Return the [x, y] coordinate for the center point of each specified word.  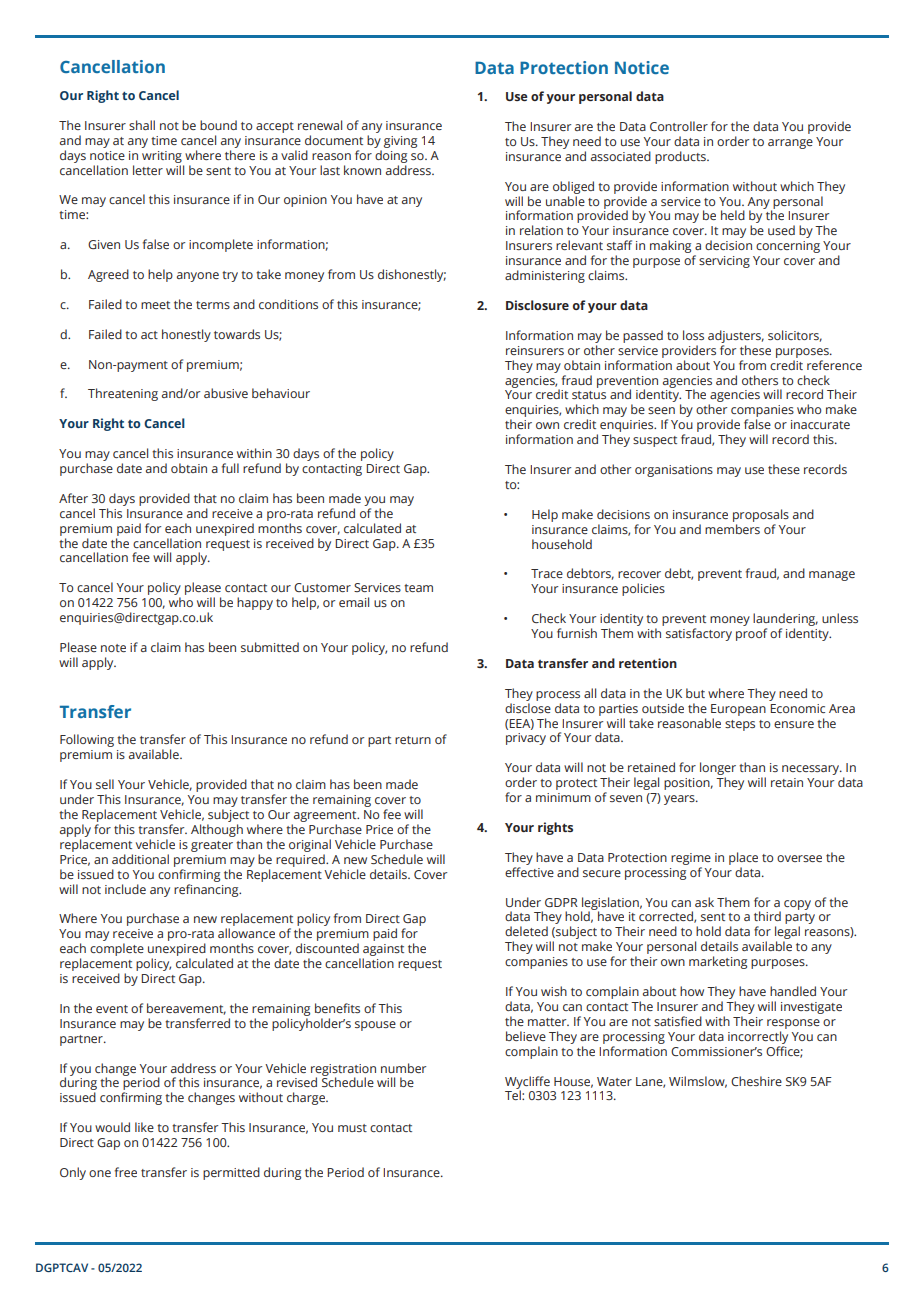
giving [400, 142]
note [113, 648]
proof [751, 634]
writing [162, 157]
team [418, 588]
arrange [790, 144]
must [352, 1128]
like [144, 1127]
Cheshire [756, 1081]
